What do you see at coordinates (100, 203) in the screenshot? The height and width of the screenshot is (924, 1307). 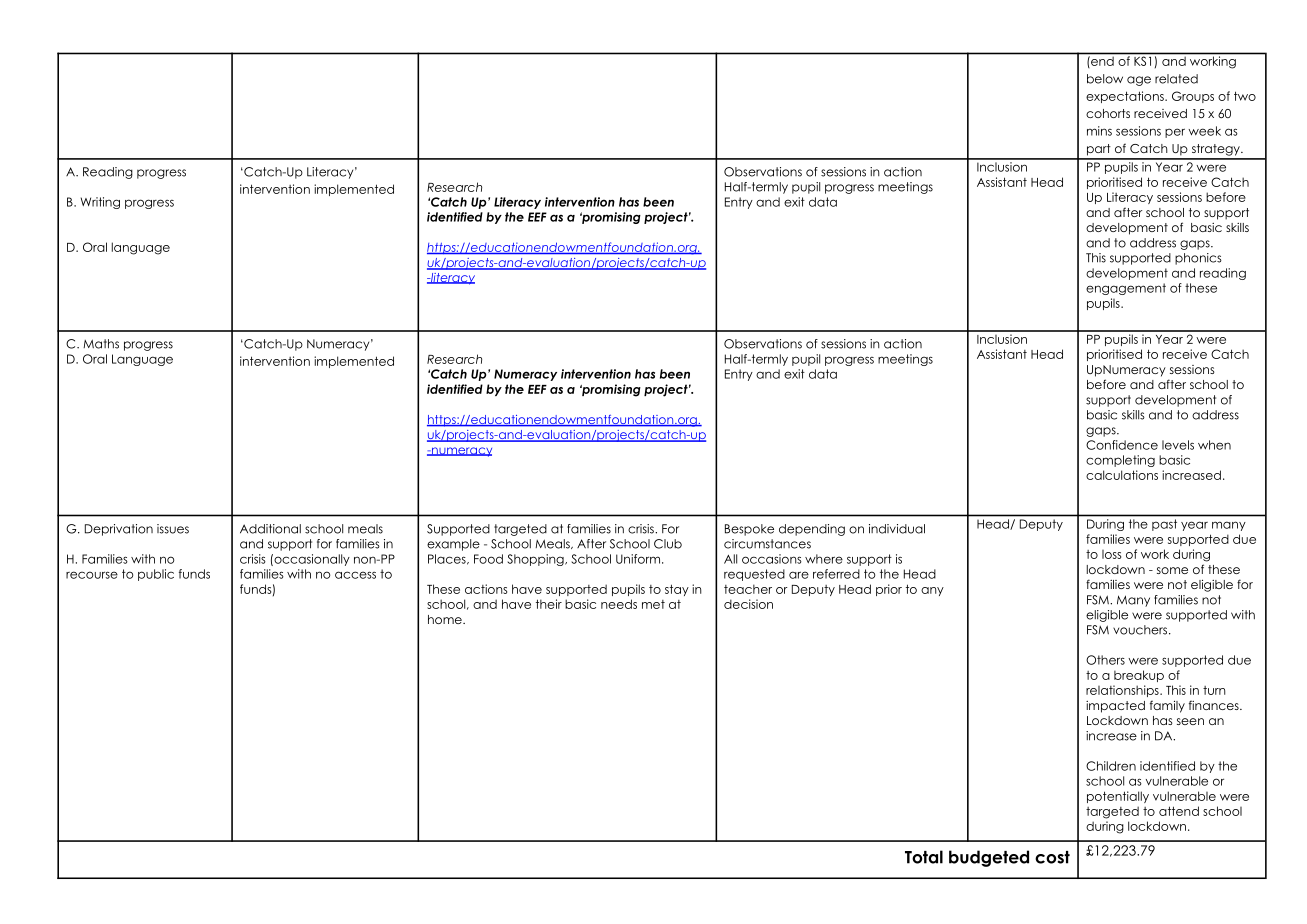 I see `Writing` at bounding box center [100, 203].
